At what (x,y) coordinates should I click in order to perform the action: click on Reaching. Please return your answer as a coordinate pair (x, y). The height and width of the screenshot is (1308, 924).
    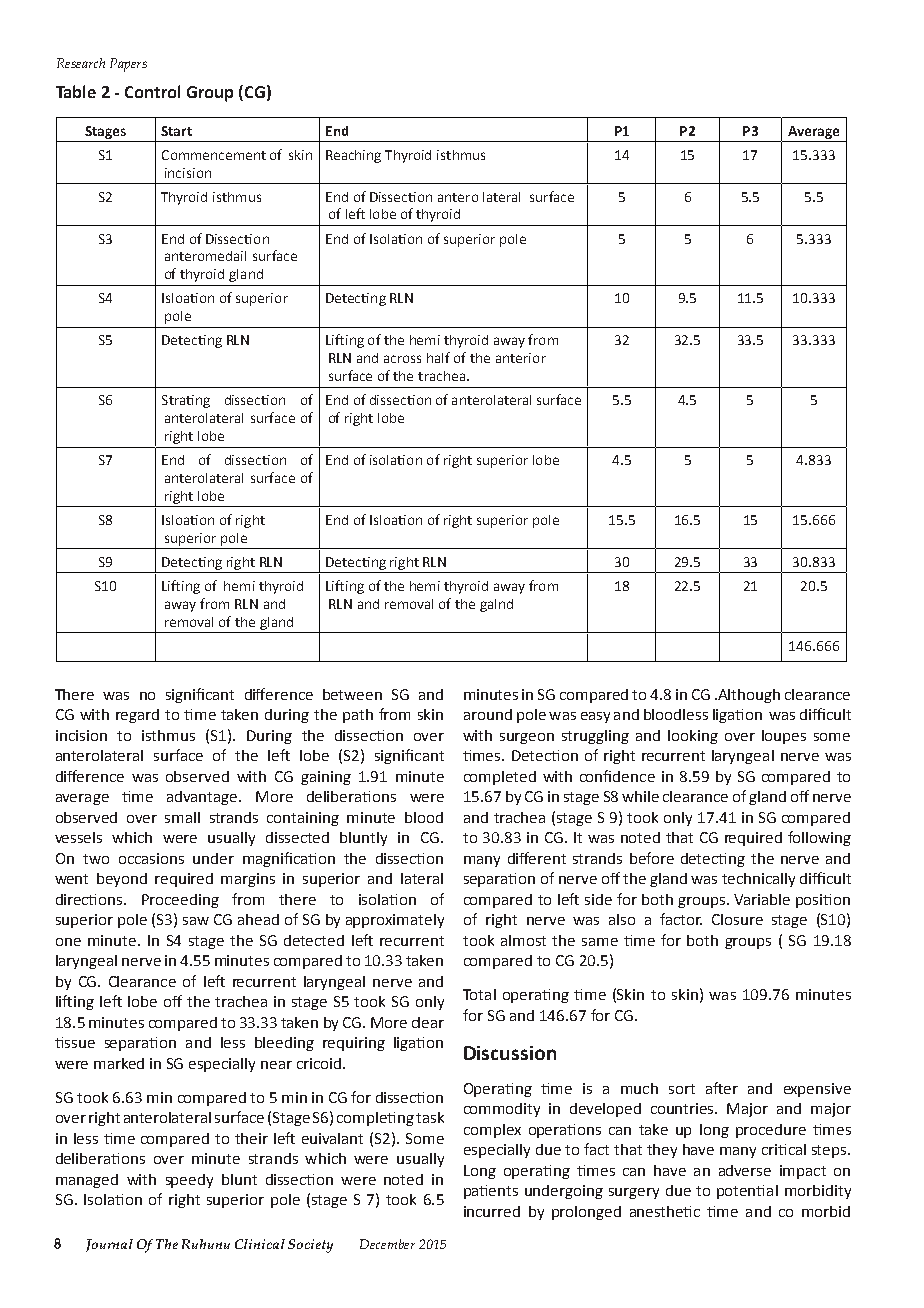
    Looking at the image, I should click on (353, 156).
